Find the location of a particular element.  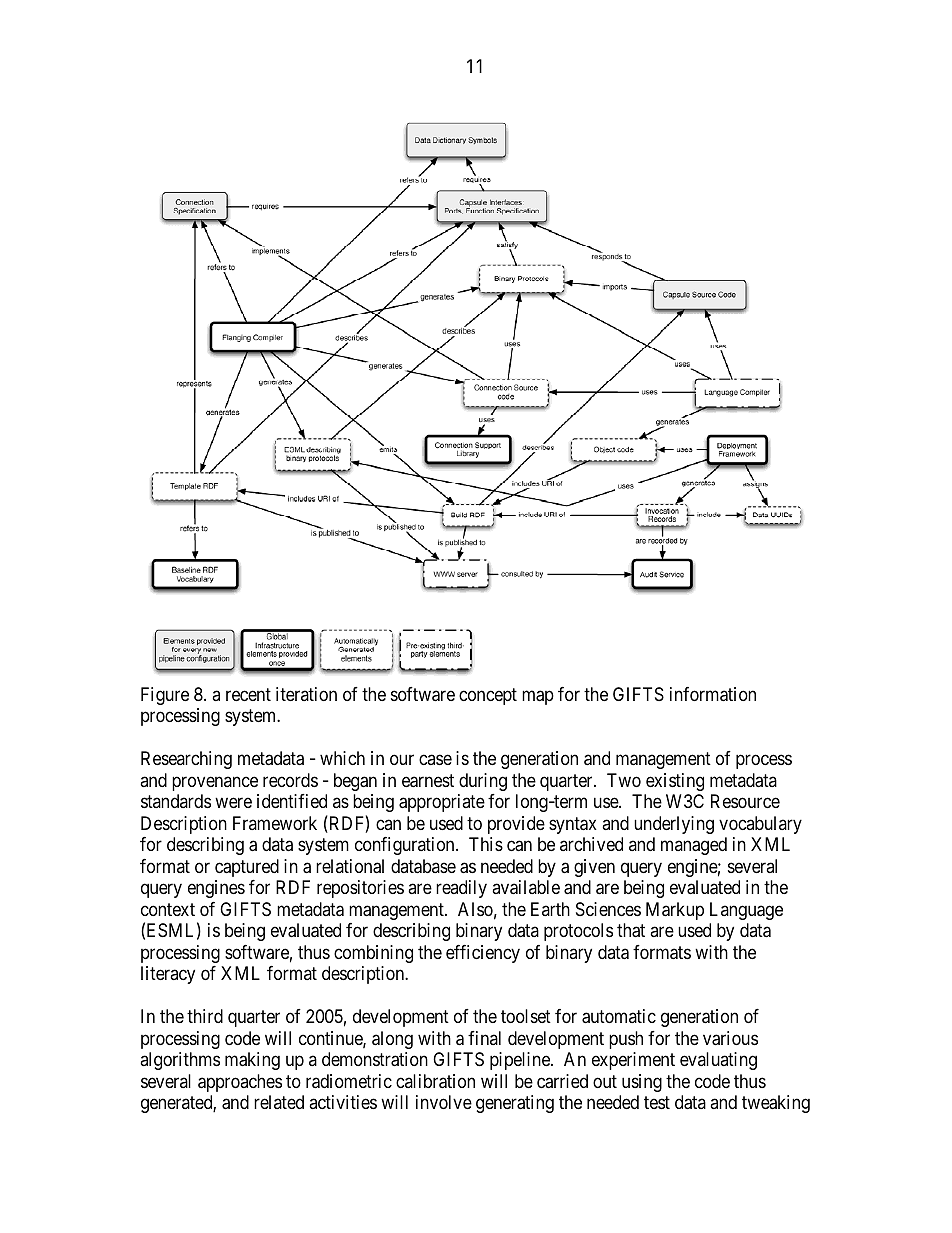

involve is located at coordinates (444, 1102).
